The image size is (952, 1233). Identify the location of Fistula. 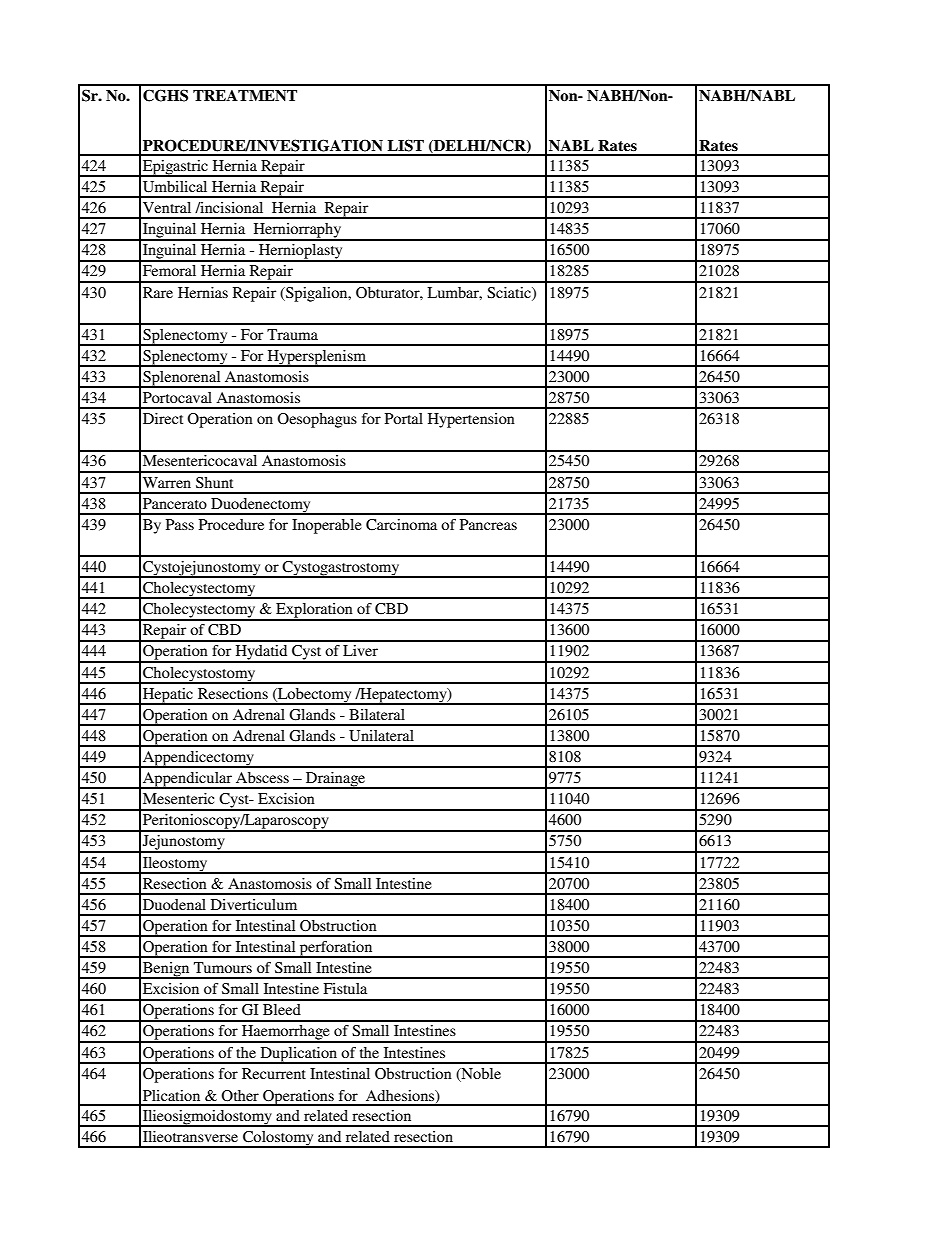
(345, 988).
